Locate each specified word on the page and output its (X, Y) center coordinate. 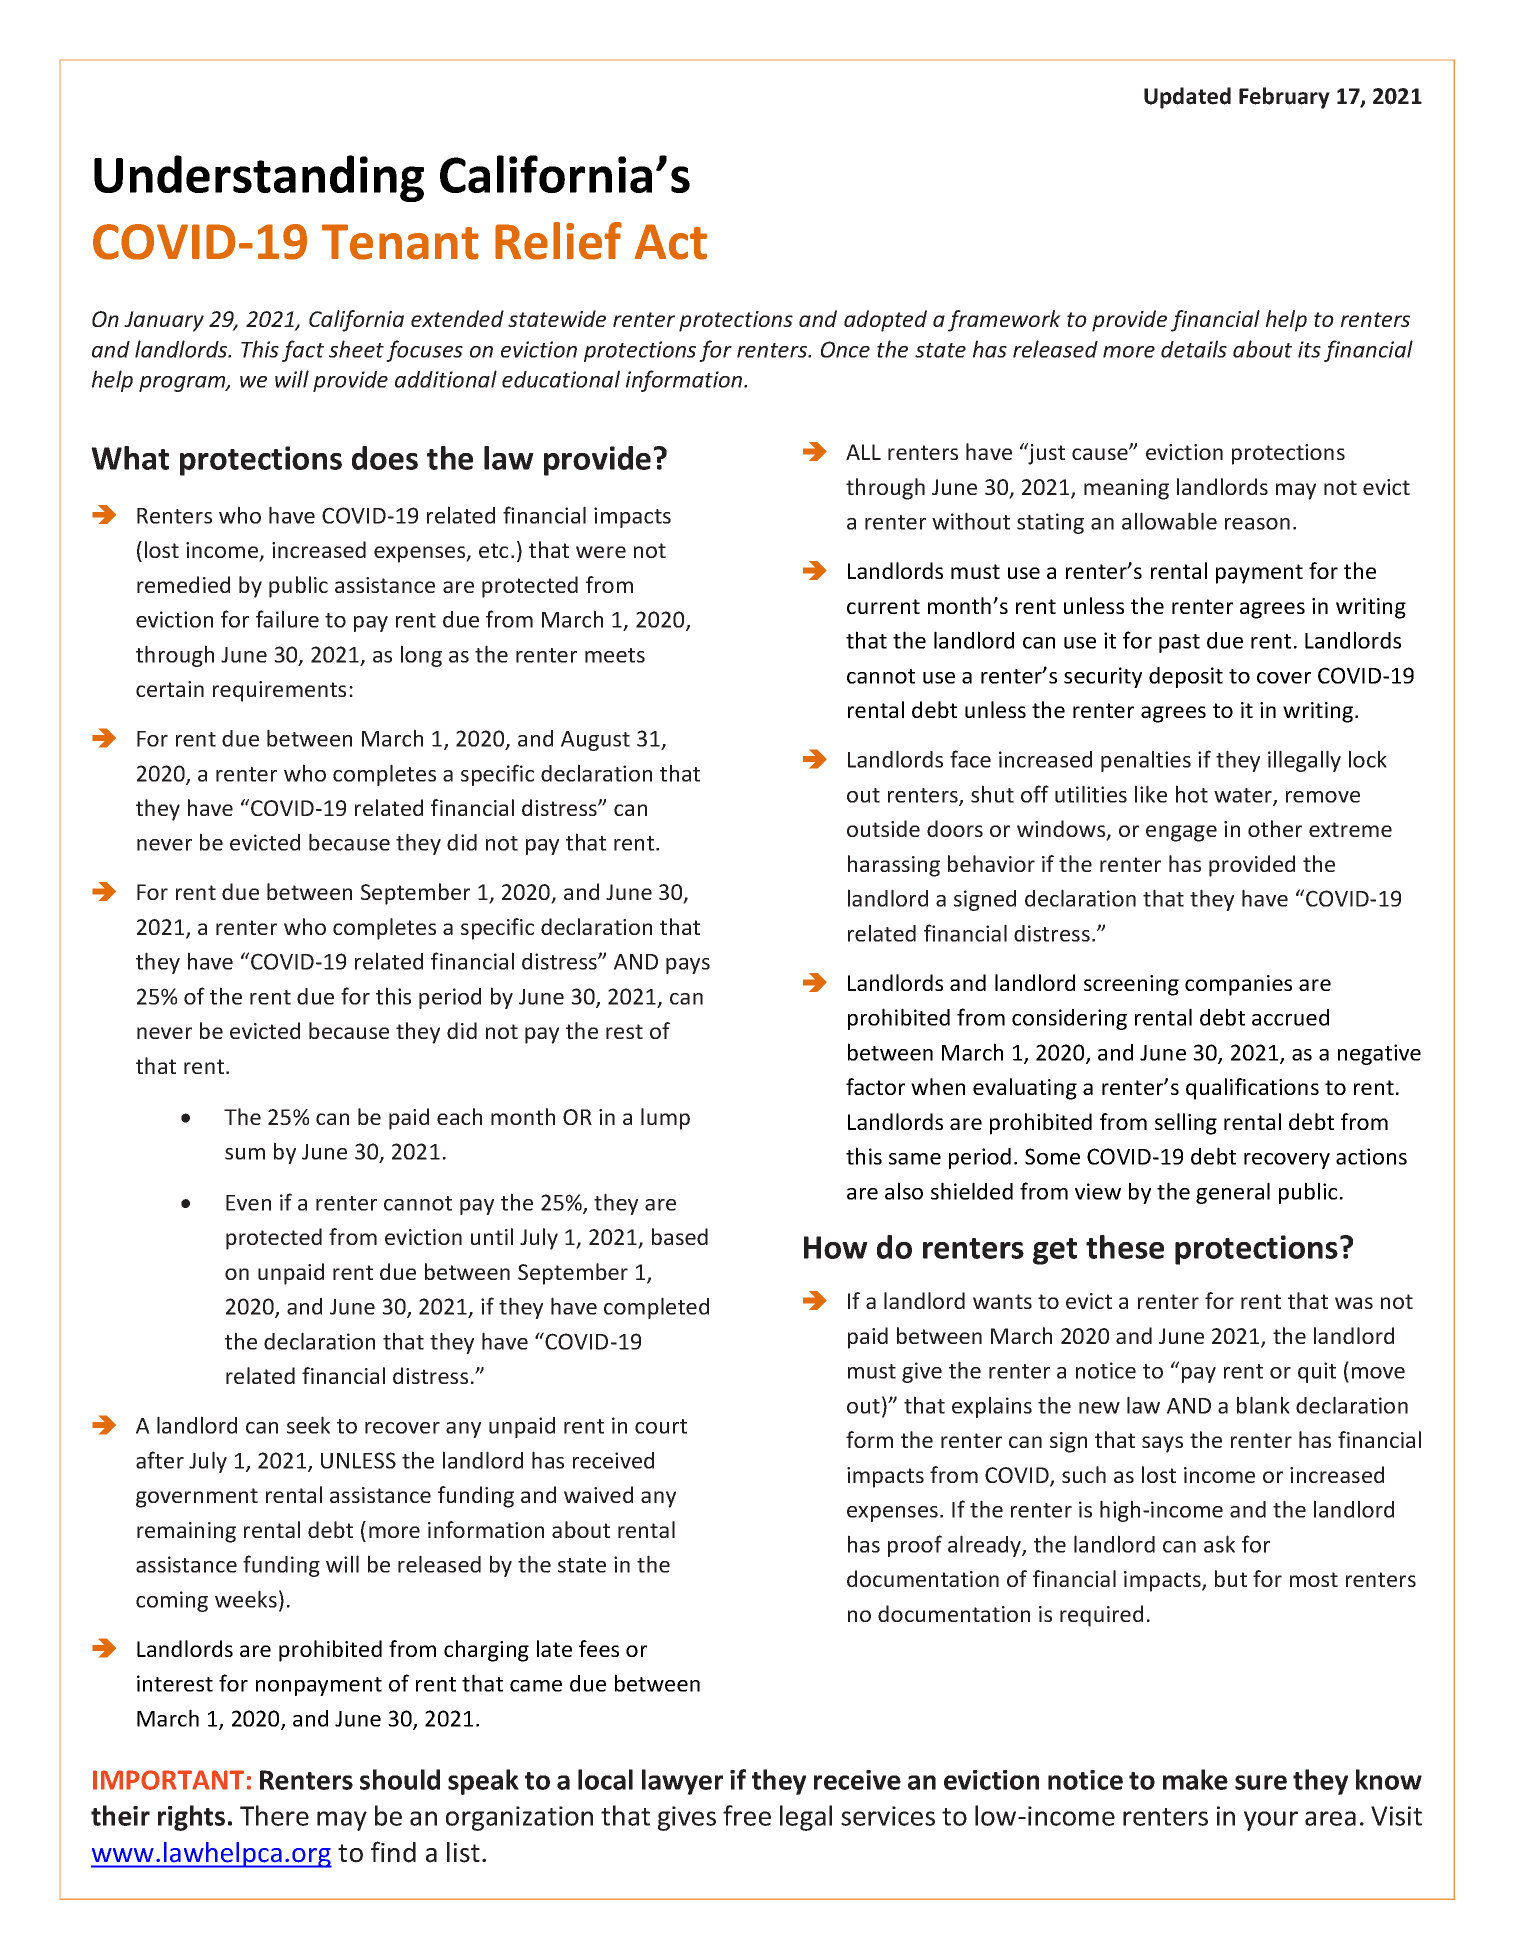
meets (615, 655)
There (274, 1815)
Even (248, 1203)
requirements (279, 691)
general (1233, 1193)
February (1284, 98)
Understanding (259, 178)
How (836, 1247)
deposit (1186, 677)
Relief (558, 241)
